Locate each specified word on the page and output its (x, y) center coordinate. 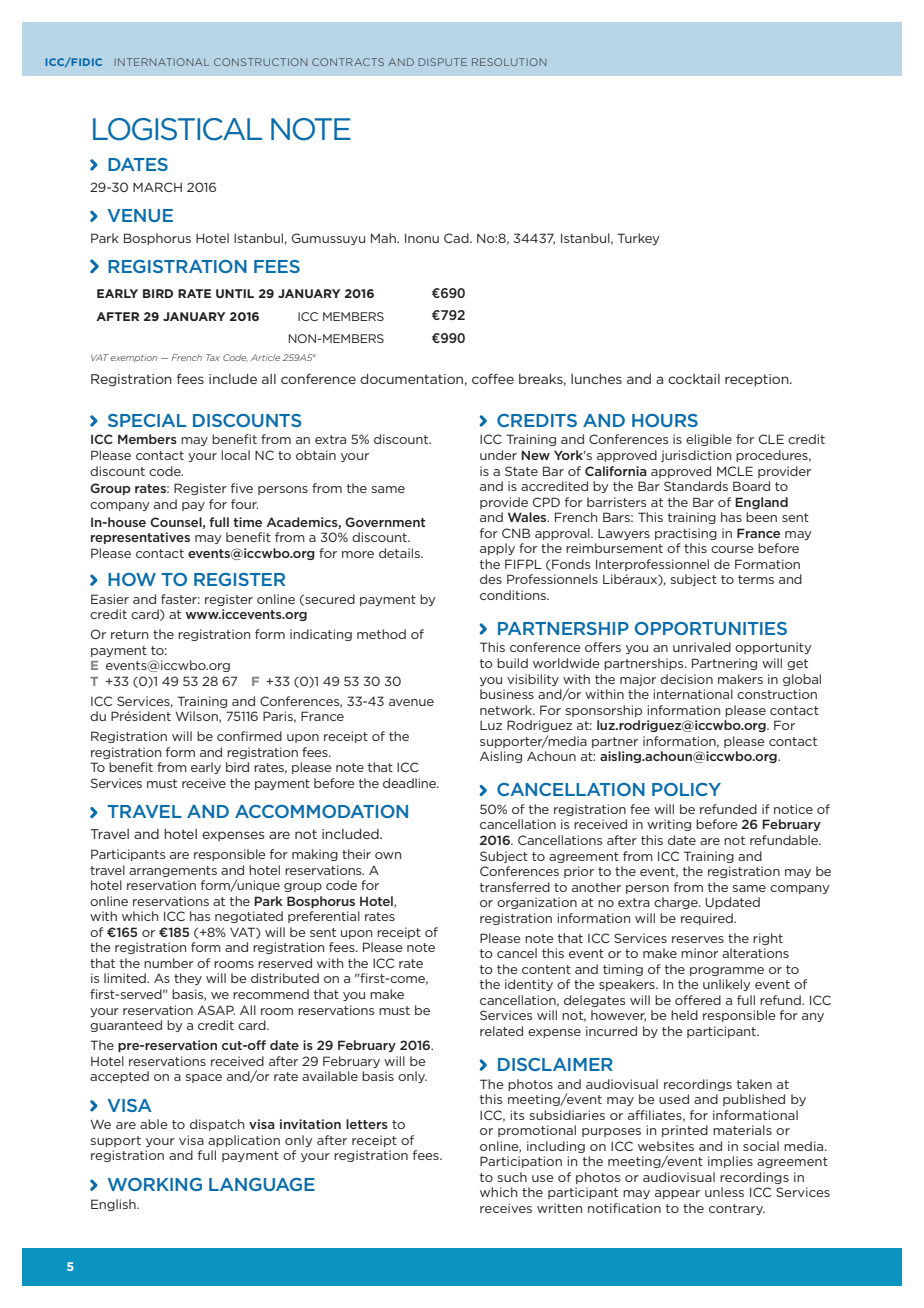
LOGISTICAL (177, 129)
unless (724, 1192)
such (512, 1177)
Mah (384, 238)
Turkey (638, 239)
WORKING (155, 1184)
